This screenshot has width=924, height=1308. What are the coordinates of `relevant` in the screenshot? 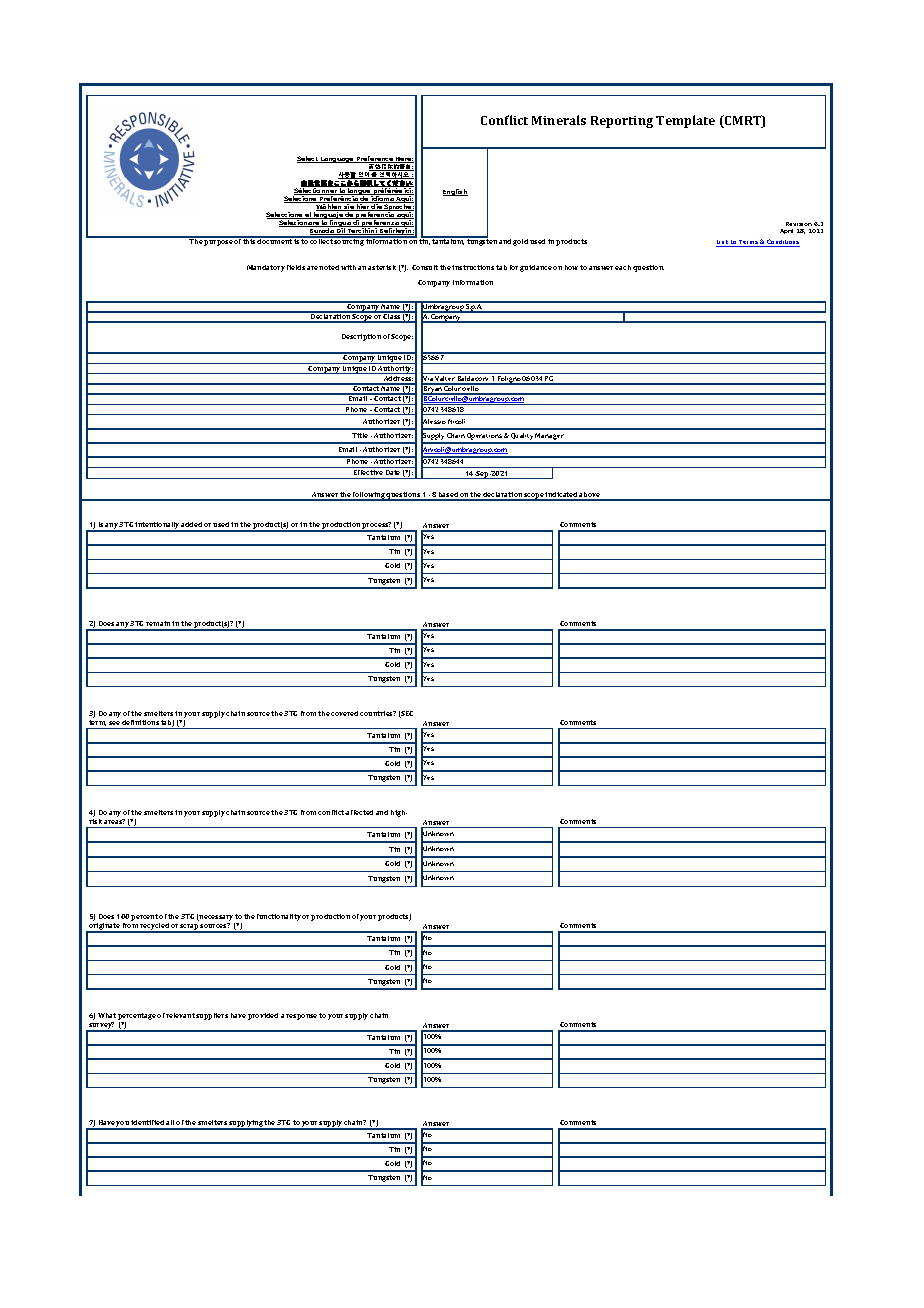 It's located at (180, 1015).
